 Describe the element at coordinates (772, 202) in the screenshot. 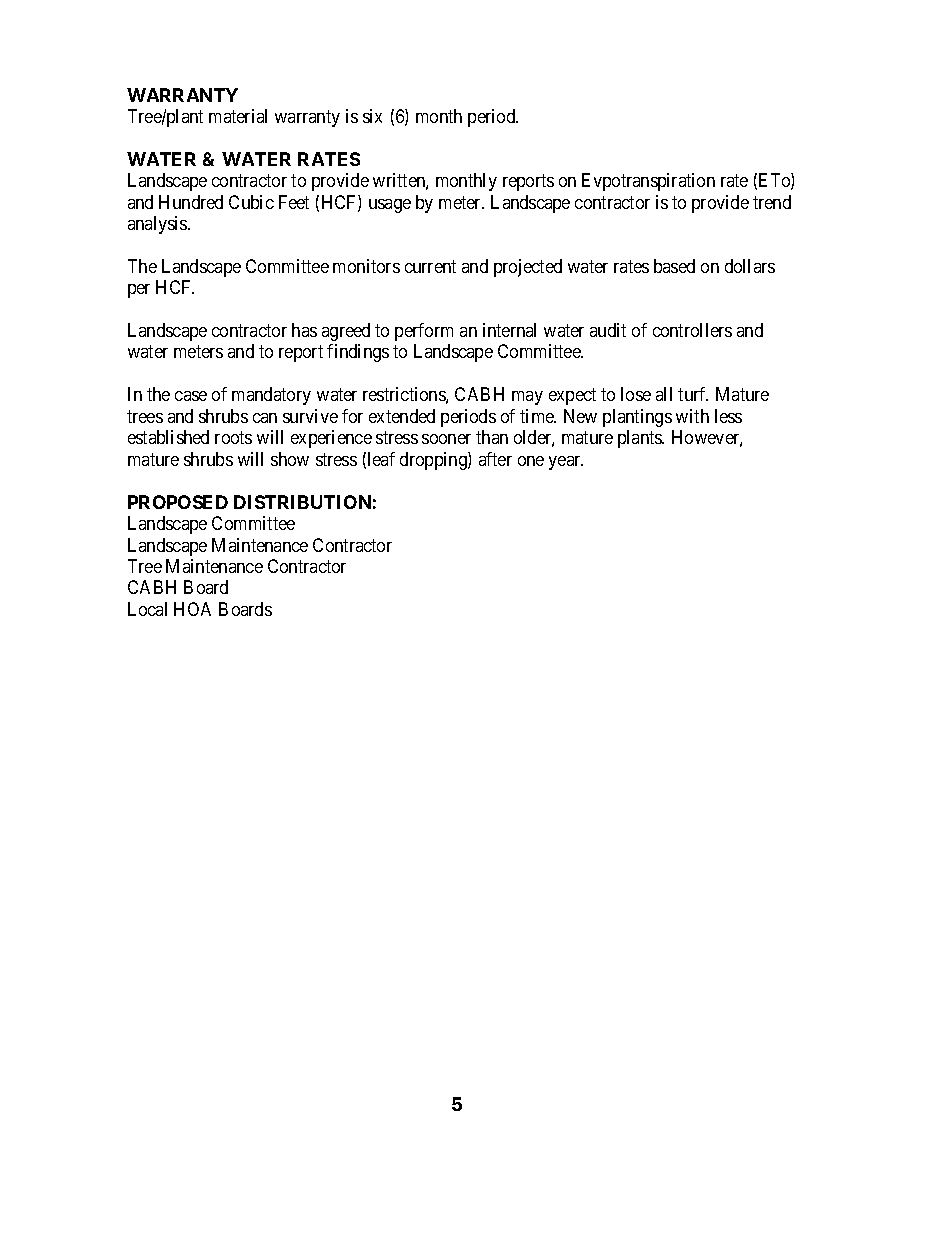

I see `trend` at that location.
